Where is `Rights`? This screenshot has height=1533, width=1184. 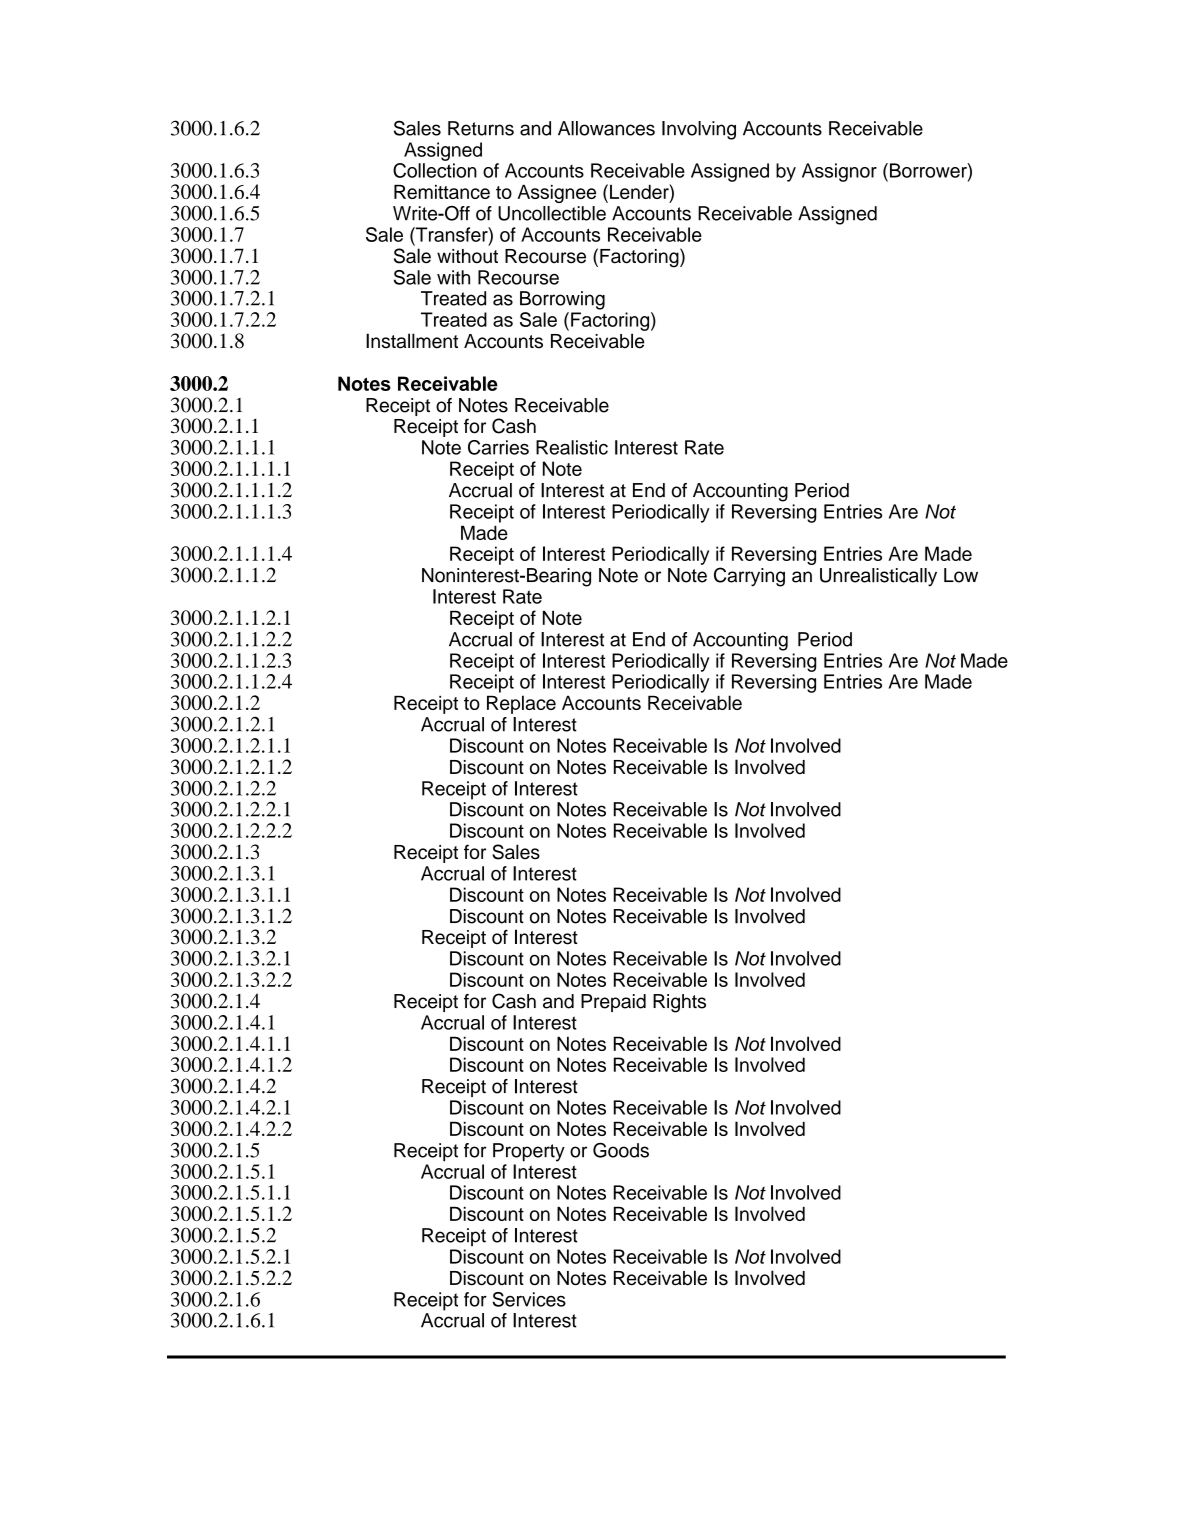
Rights is located at coordinates (679, 1003).
